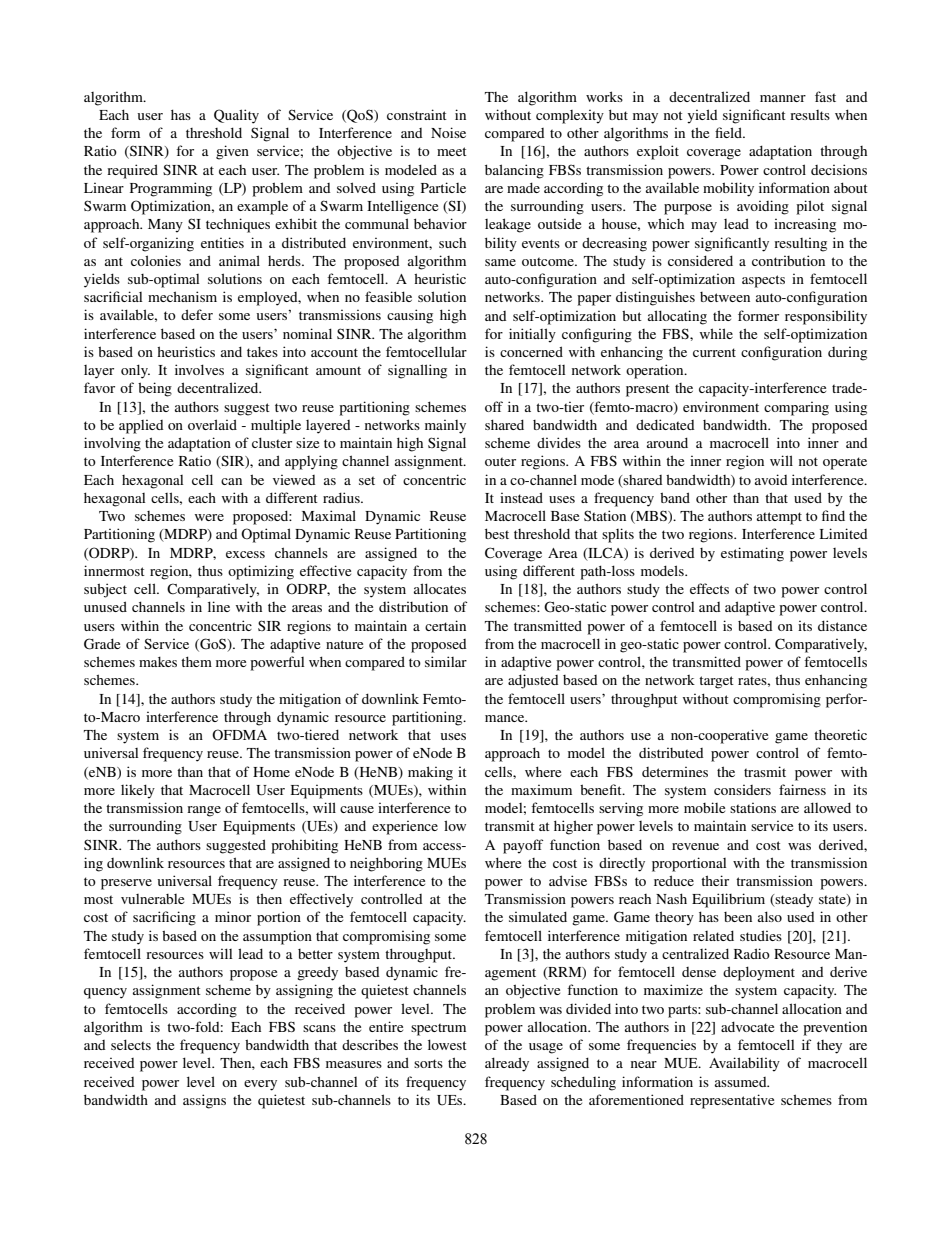 Image resolution: width=952 pixels, height=1233 pixels. I want to click on manner, so click(783, 98).
